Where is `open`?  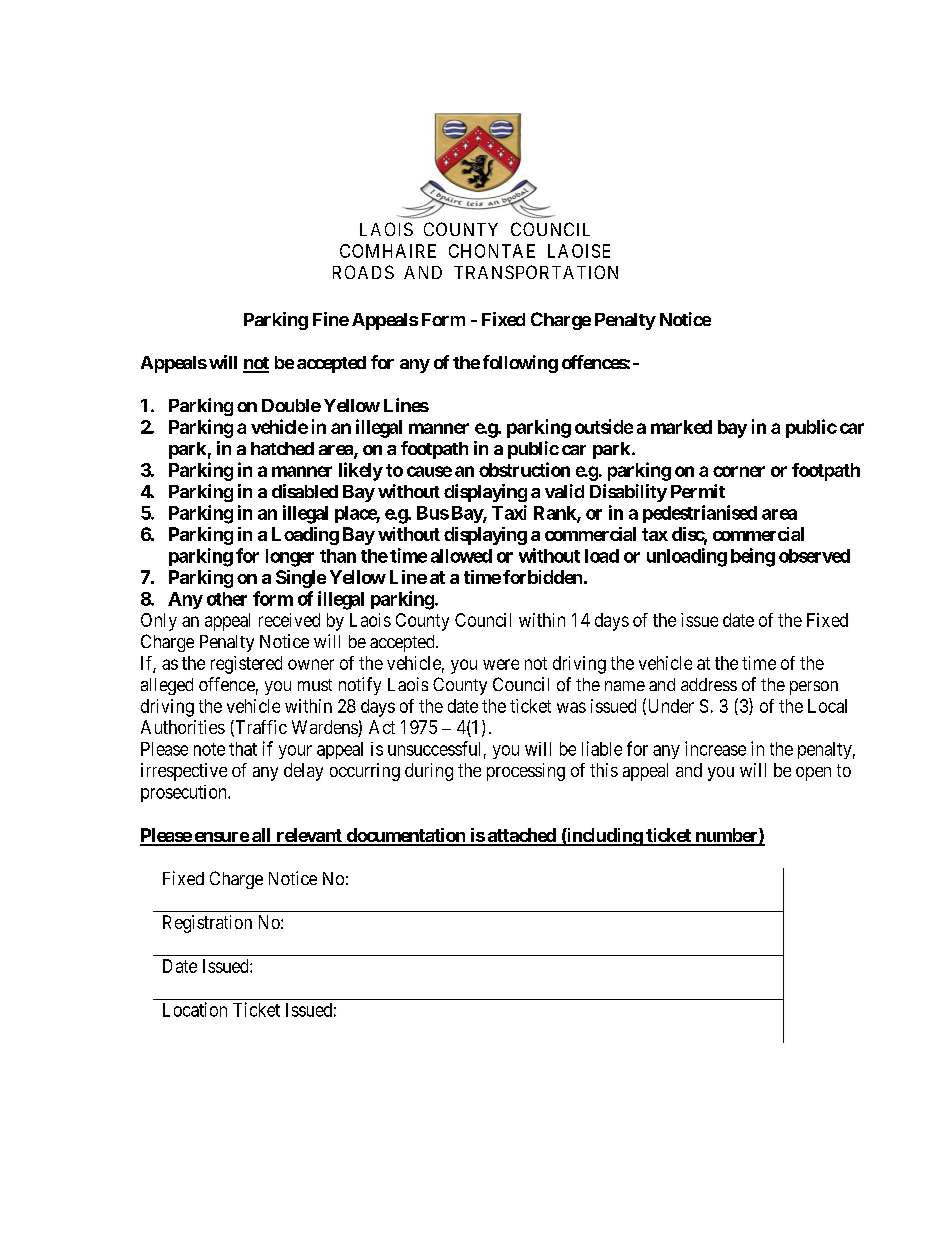 open is located at coordinates (813, 774).
